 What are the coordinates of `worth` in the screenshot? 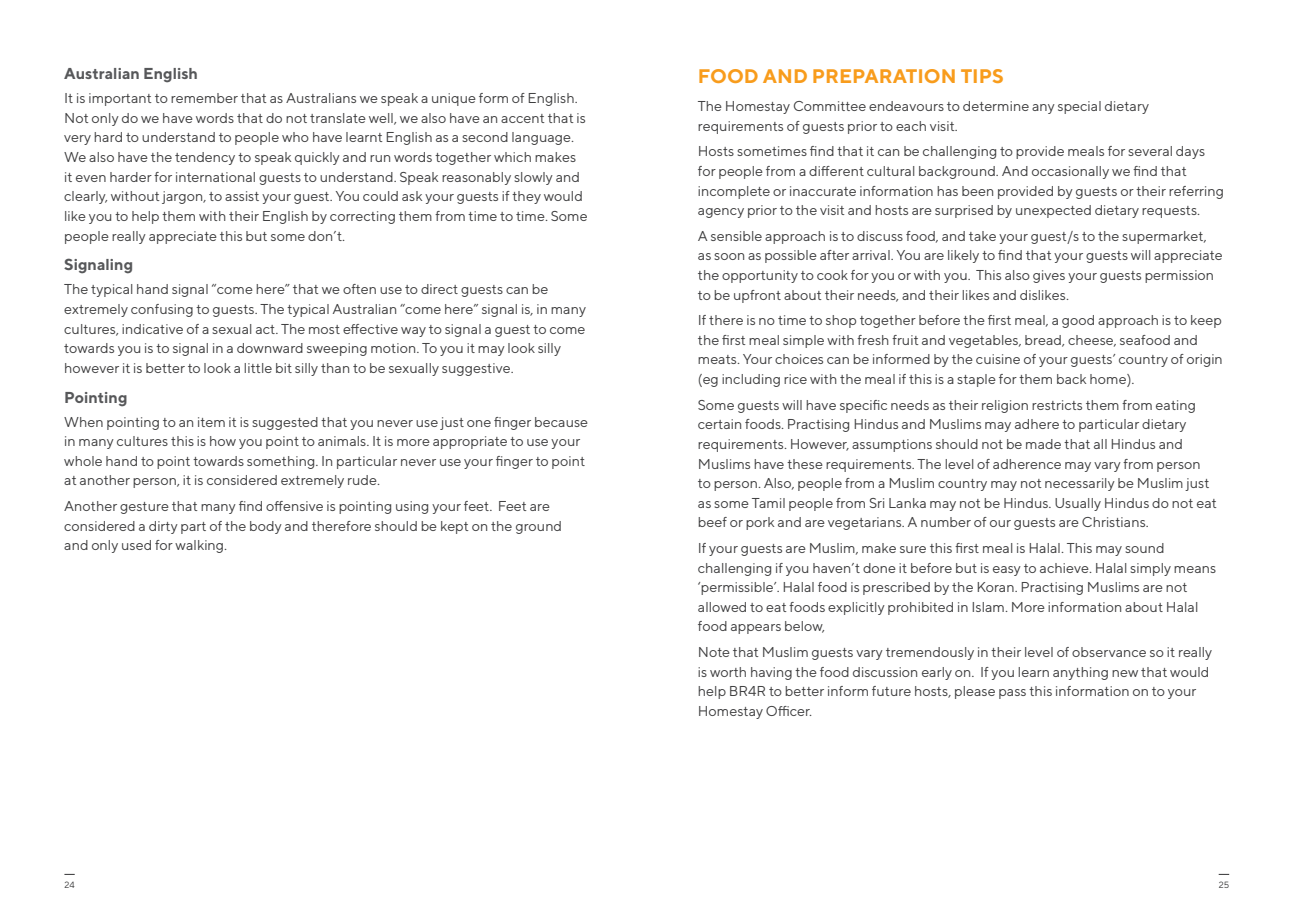 It's located at (728, 672).
